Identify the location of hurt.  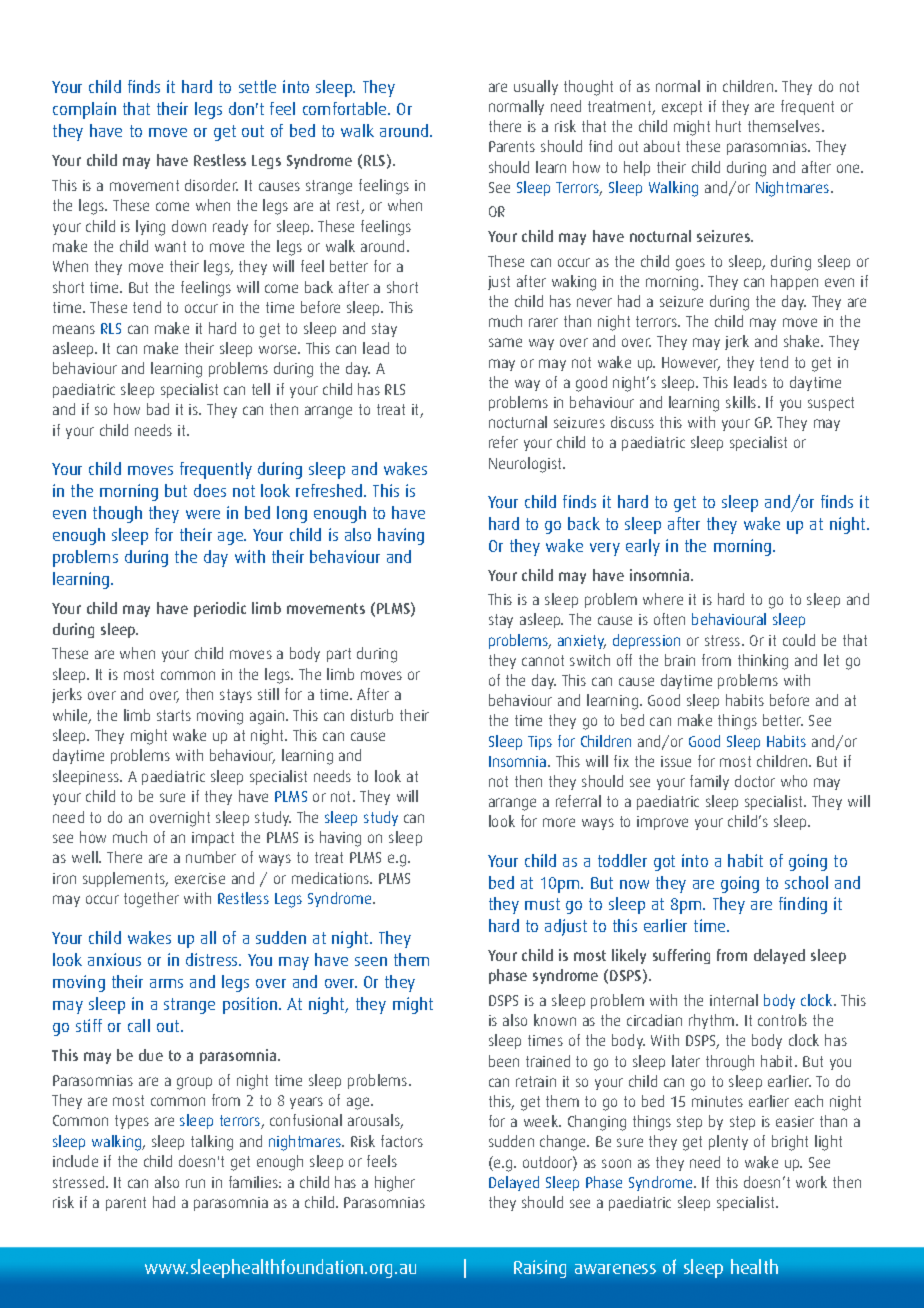
(728, 126).
